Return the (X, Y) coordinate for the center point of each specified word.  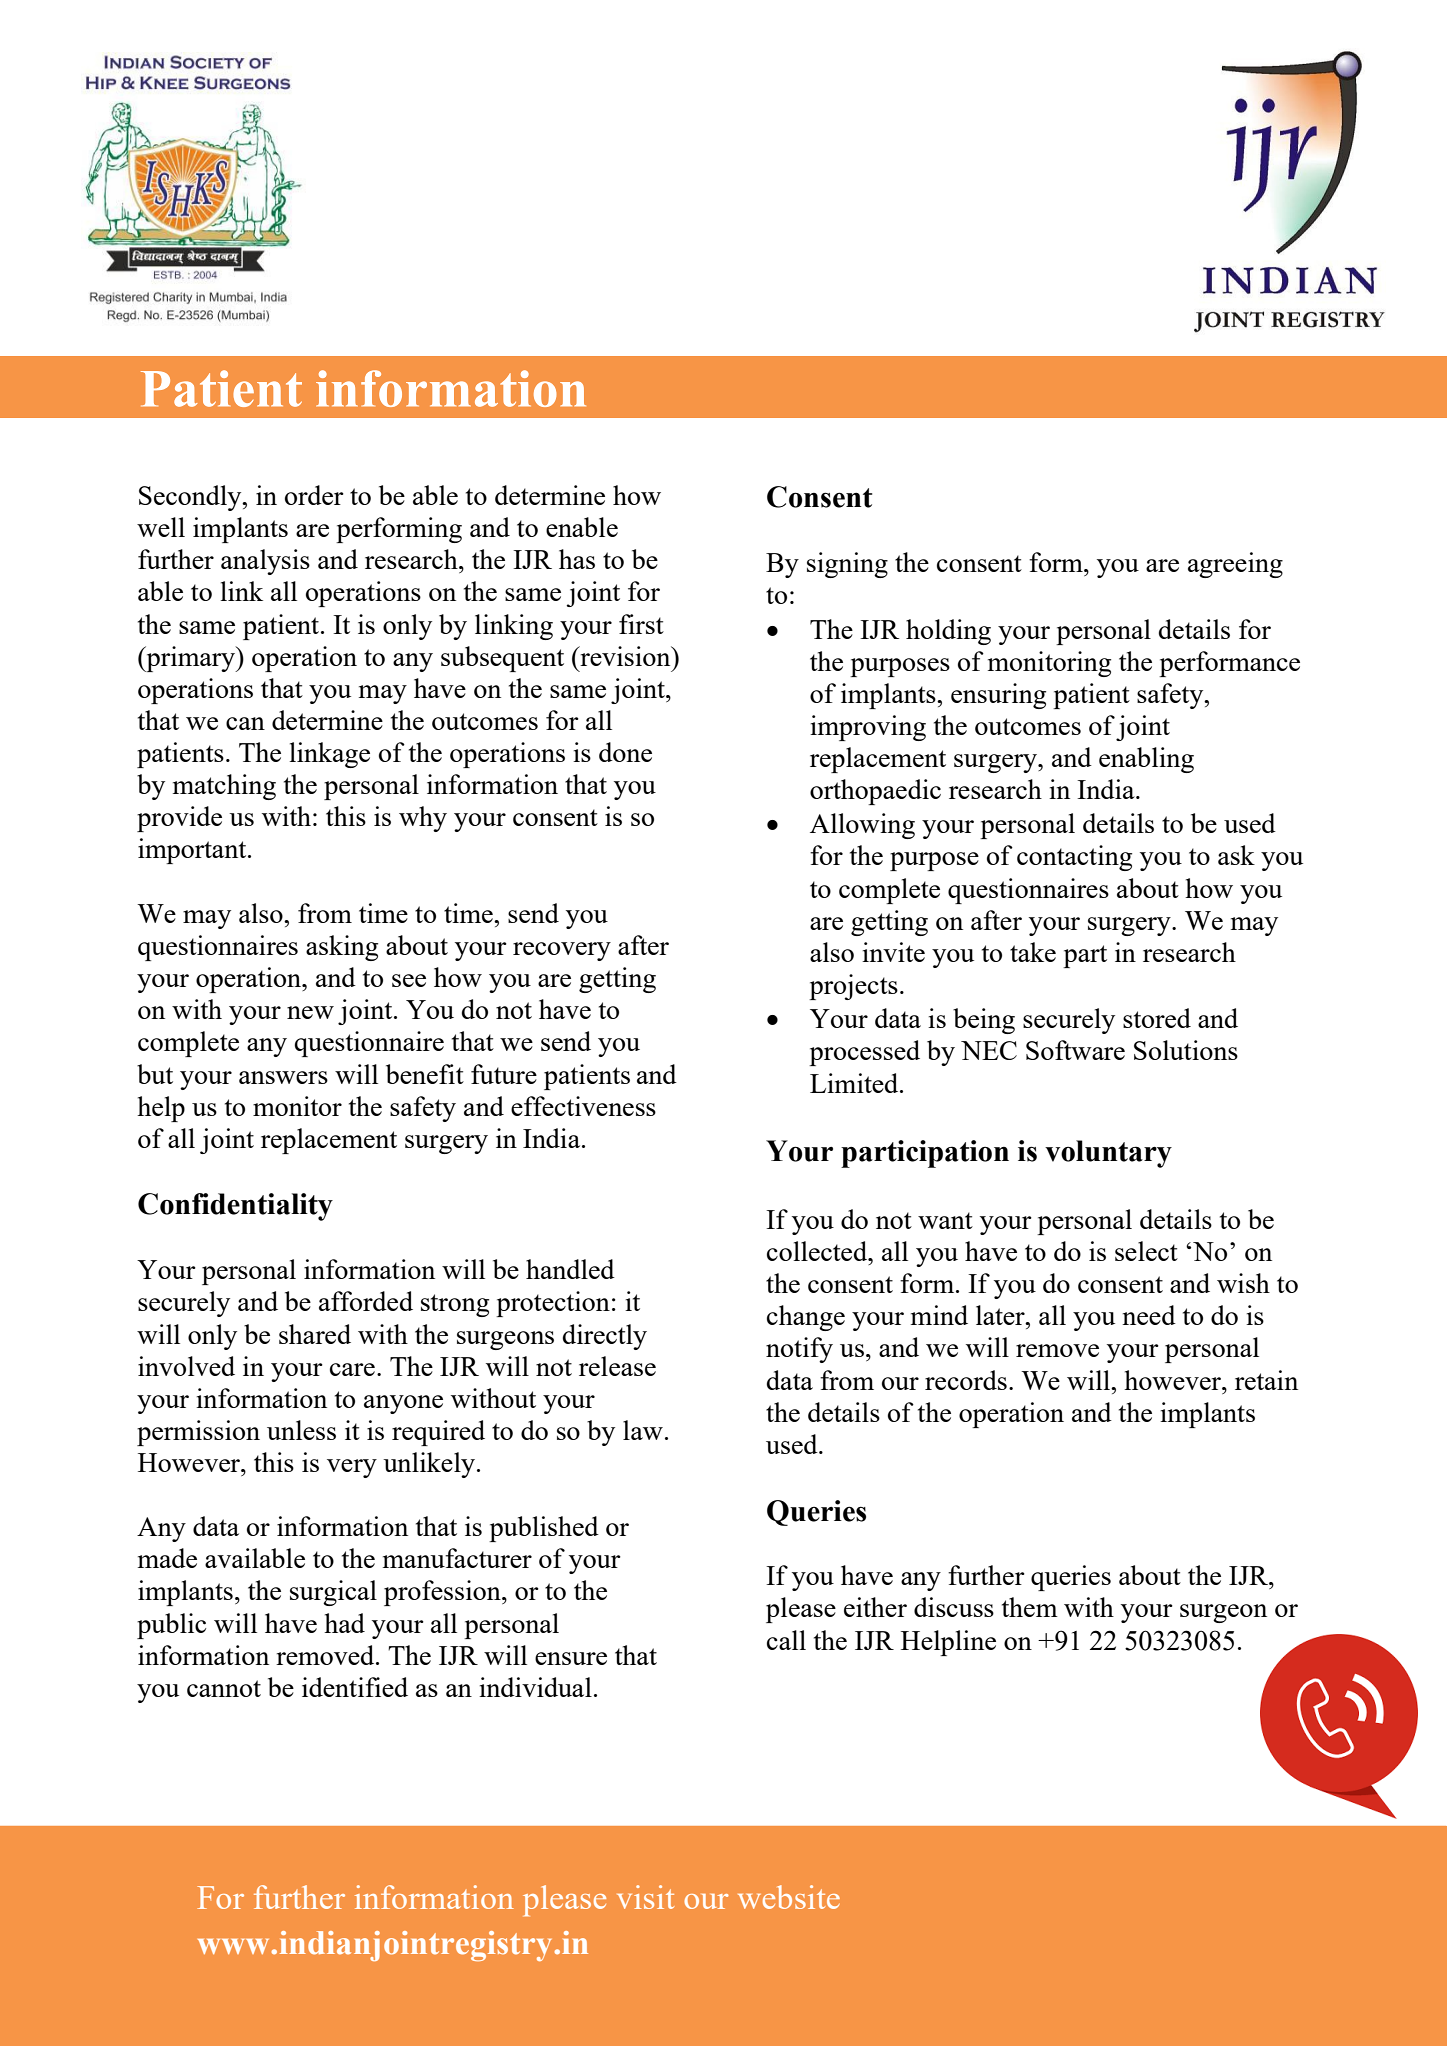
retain (1266, 1380)
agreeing (1235, 565)
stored (1157, 1018)
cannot (224, 1688)
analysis (265, 562)
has (577, 559)
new (310, 1012)
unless (301, 1430)
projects (853, 987)
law (643, 1430)
